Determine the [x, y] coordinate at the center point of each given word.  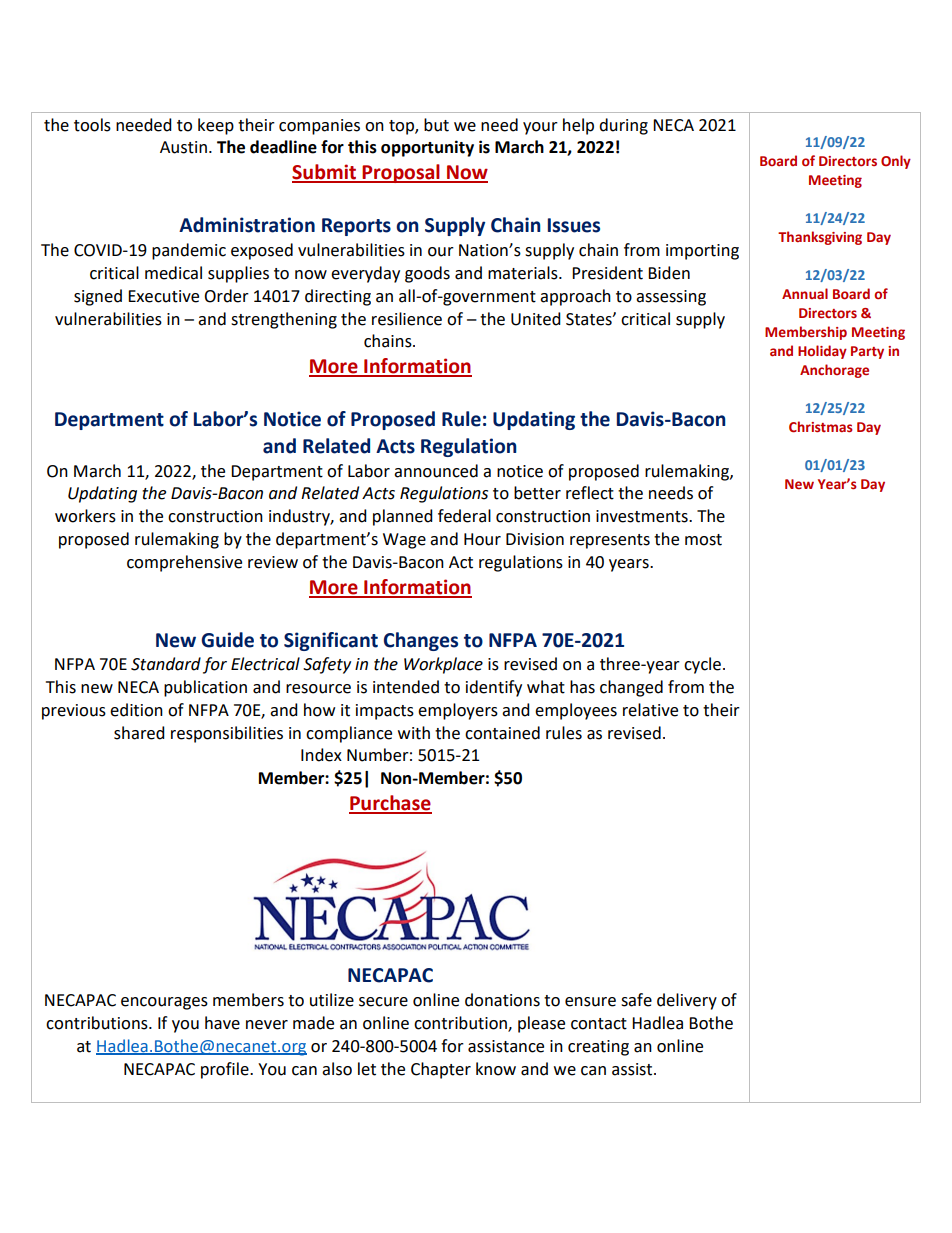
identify [494, 688]
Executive [163, 296]
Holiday [822, 352]
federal [464, 516]
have [222, 1023]
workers [85, 516]
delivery [687, 1001]
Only [896, 162]
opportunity [427, 148]
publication [205, 688]
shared [139, 733]
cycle [702, 665]
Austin [183, 147]
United [536, 319]
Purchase [390, 804]
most [703, 540]
